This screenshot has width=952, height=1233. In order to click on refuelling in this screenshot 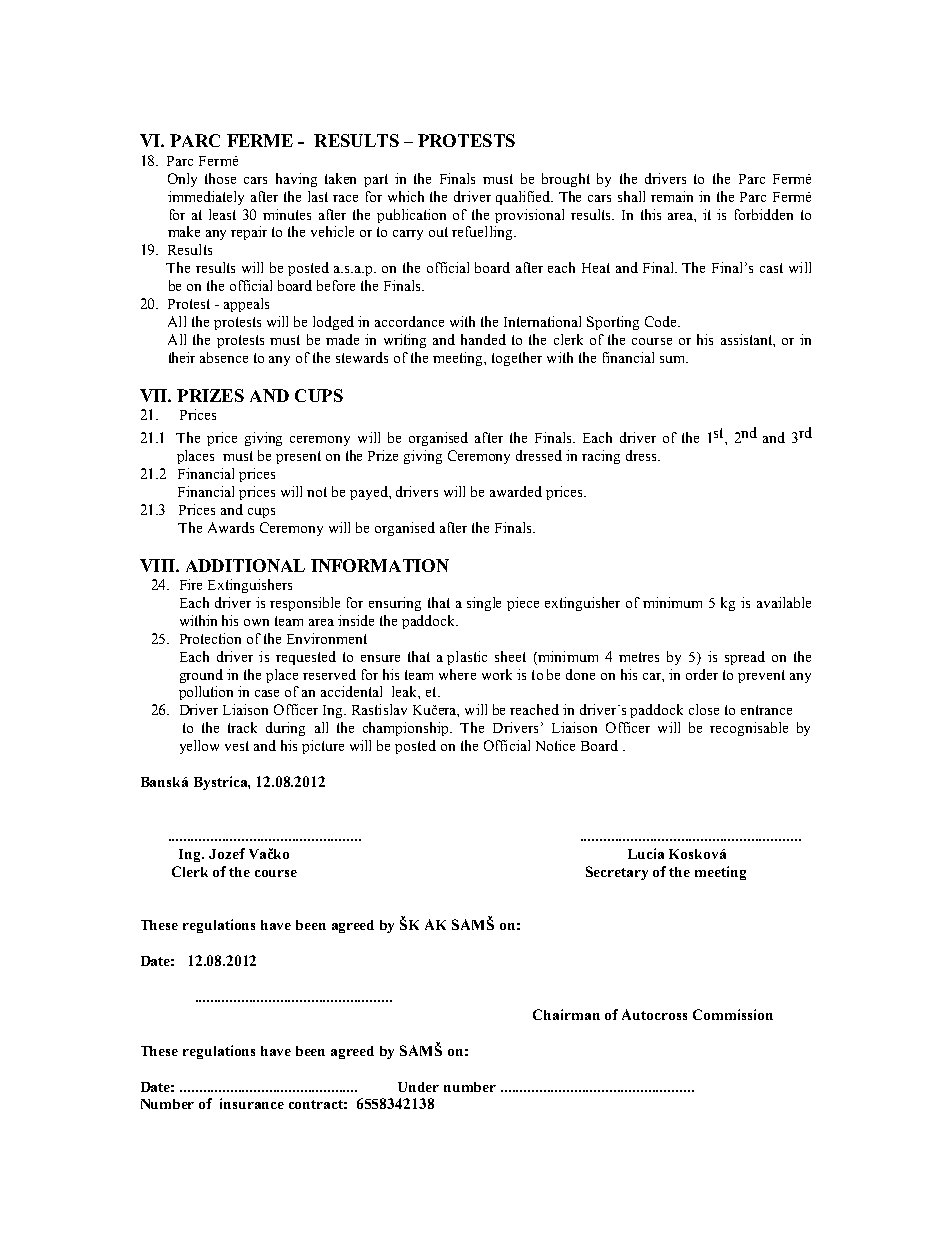, I will do `click(483, 233)`.
